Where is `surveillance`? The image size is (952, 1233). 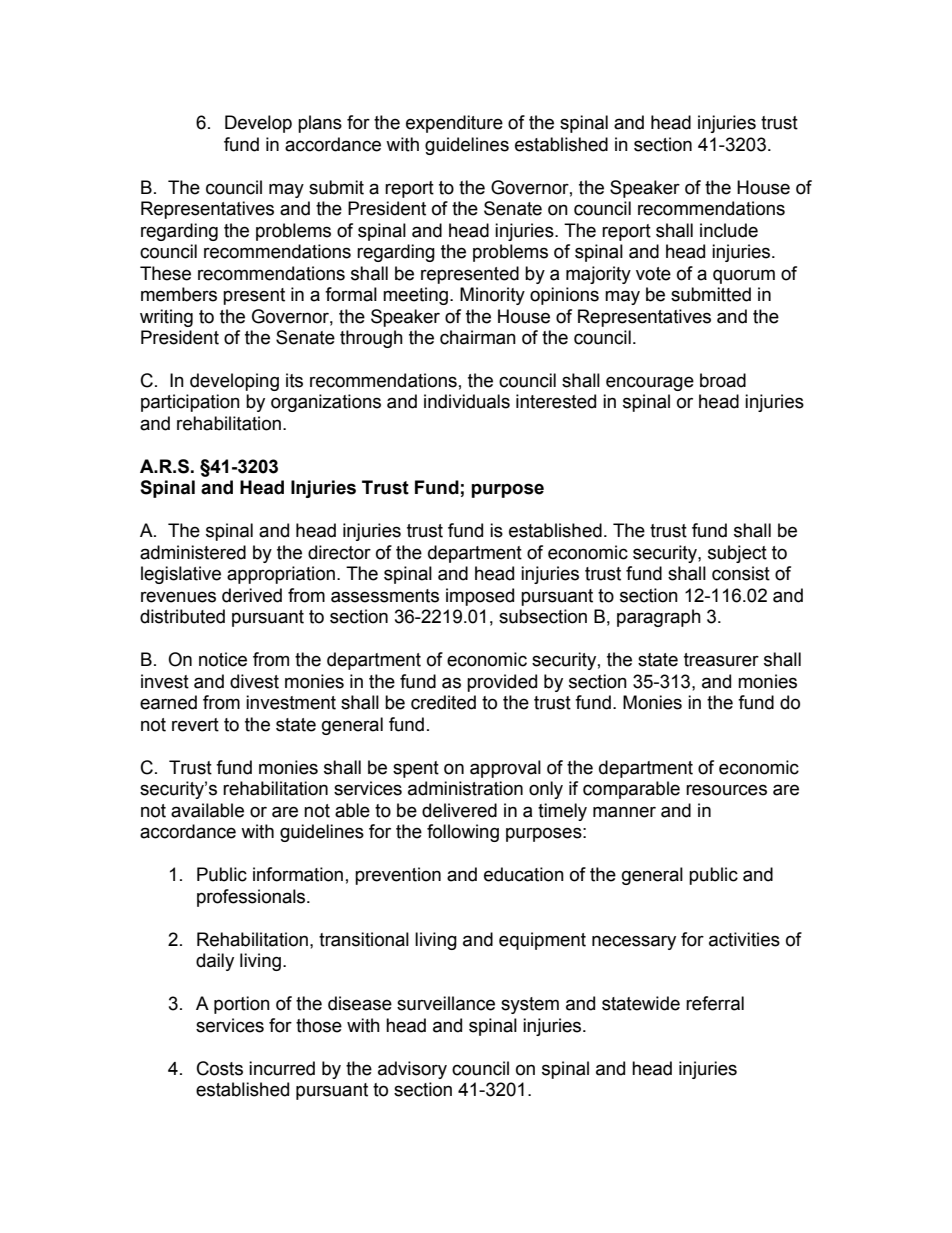
surveillance is located at coordinates (446, 1003).
